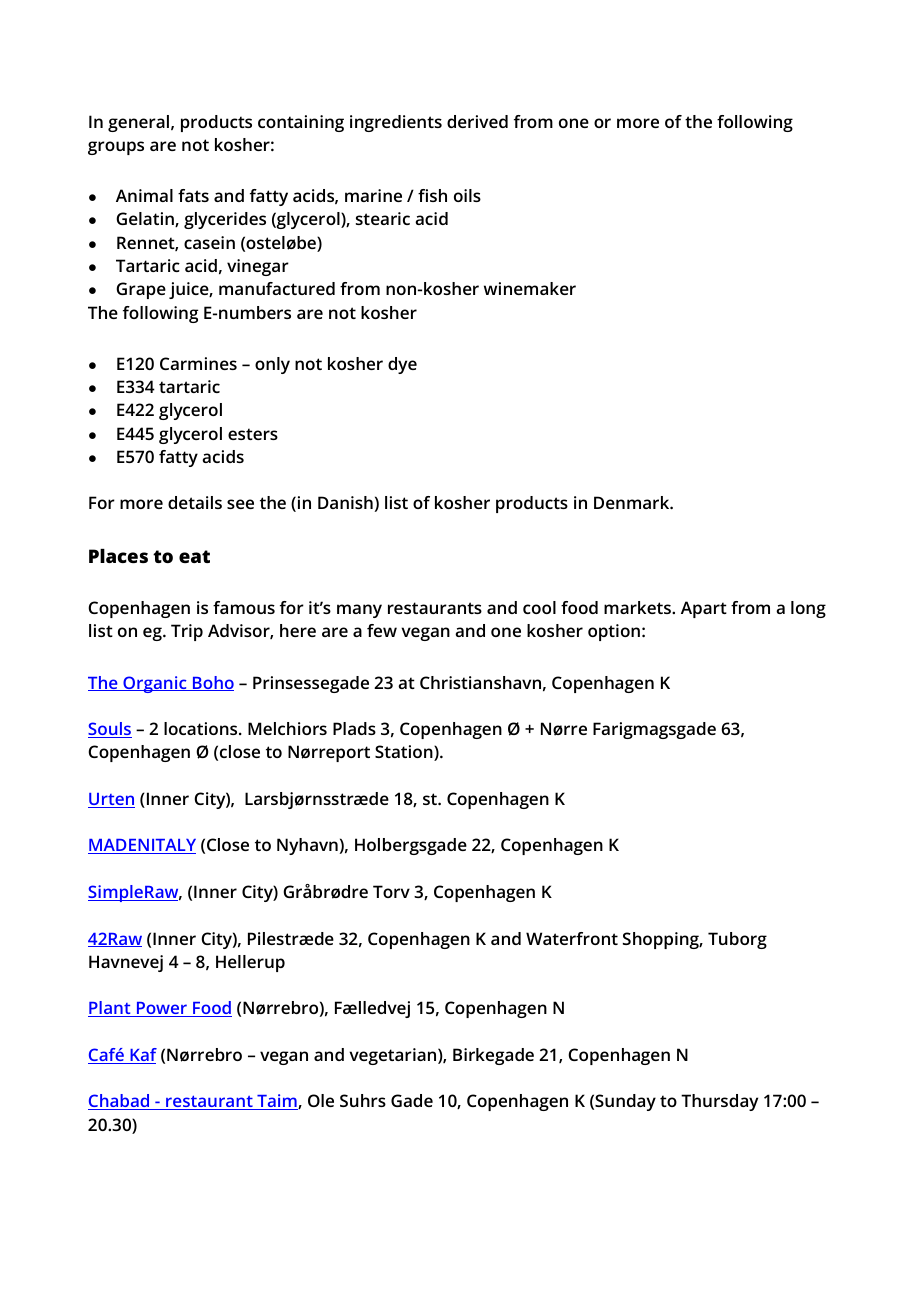  I want to click on Waterfront, so click(572, 938).
